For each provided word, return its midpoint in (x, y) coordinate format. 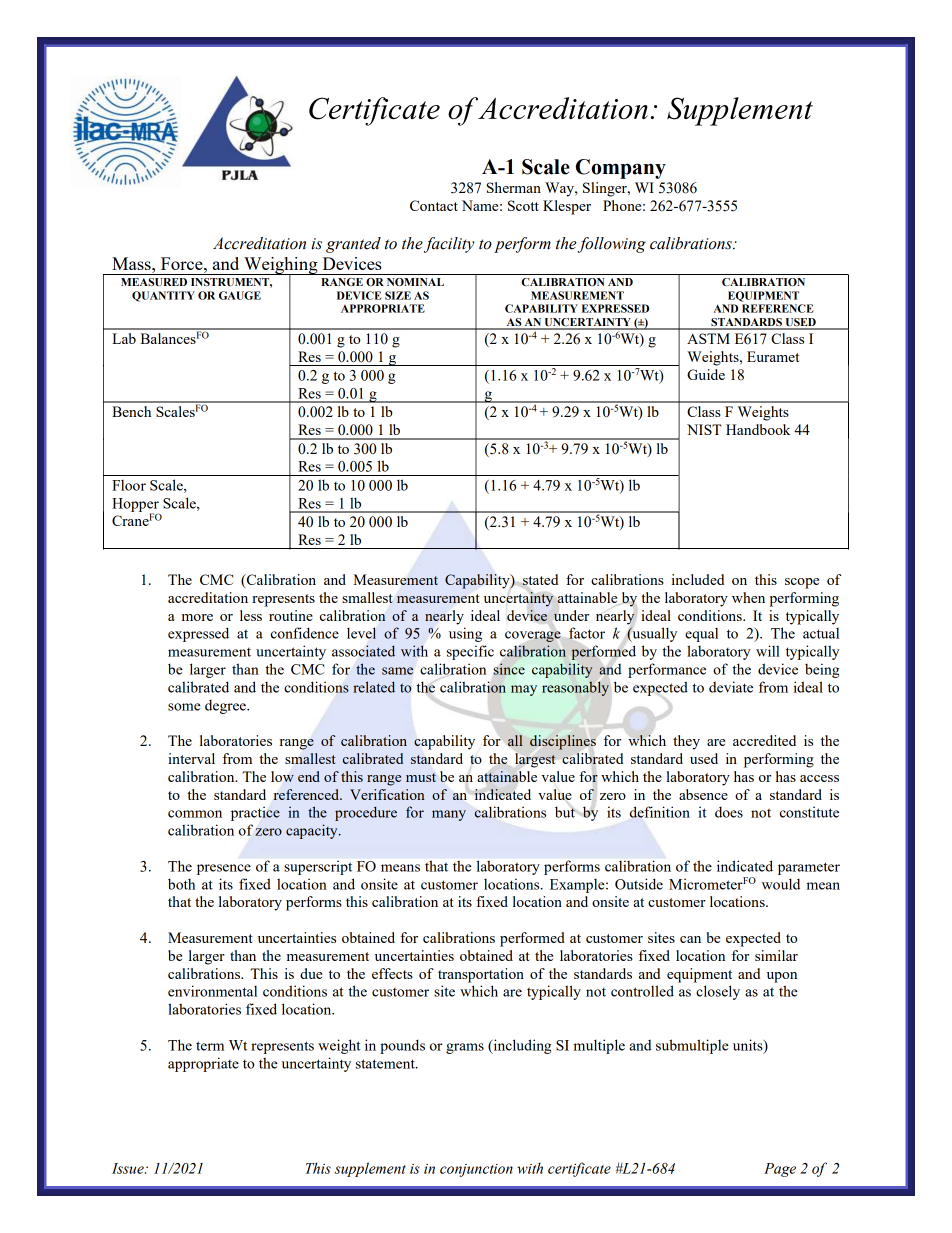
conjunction (476, 1170)
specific (470, 652)
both (181, 884)
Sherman (514, 187)
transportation (481, 975)
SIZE (398, 295)
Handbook (758, 429)
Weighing (281, 267)
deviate (731, 687)
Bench (131, 411)
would (781, 884)
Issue (129, 1168)
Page (780, 1170)
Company (621, 169)
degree (226, 706)
